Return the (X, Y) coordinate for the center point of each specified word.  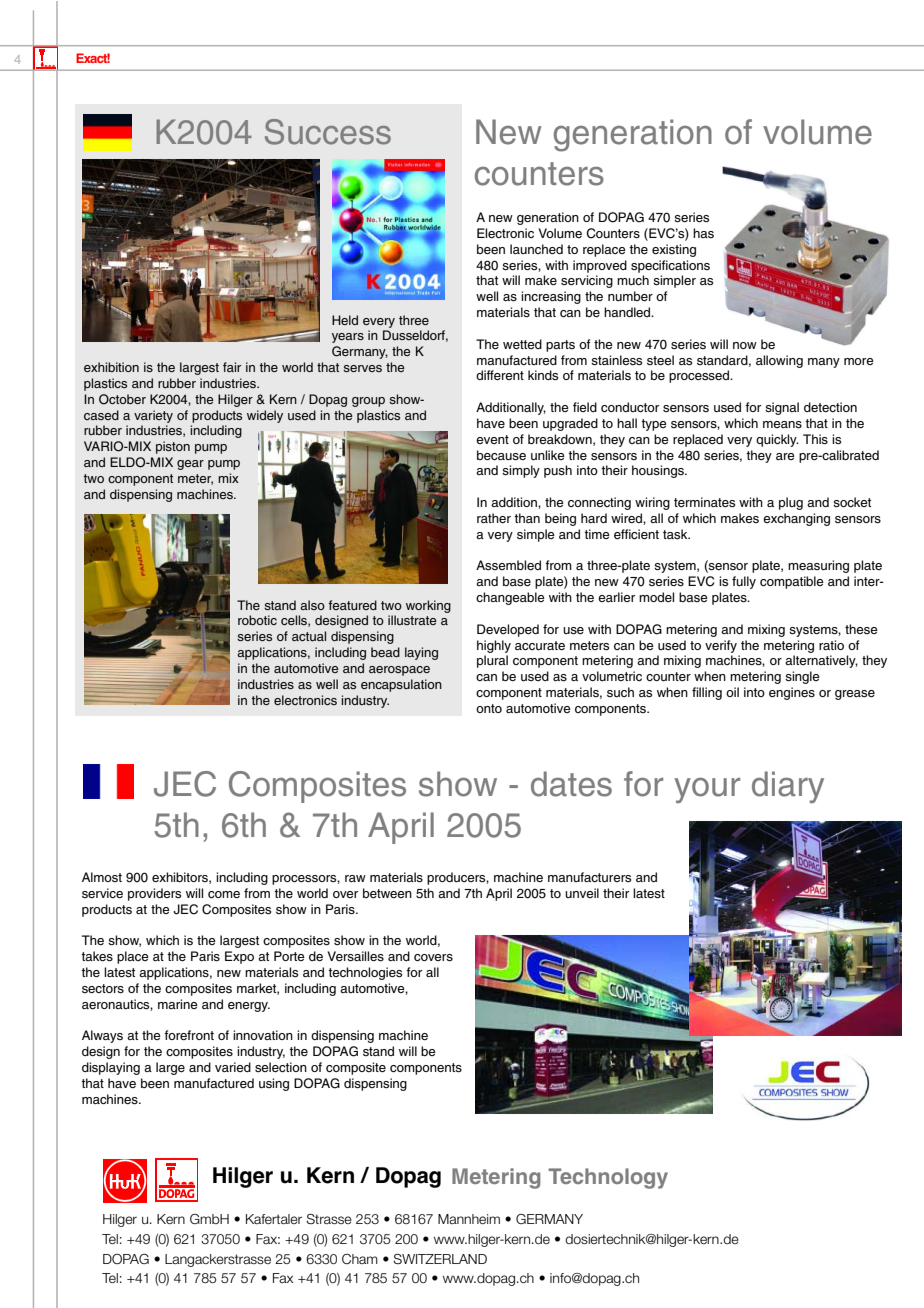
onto (489, 708)
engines (792, 693)
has (703, 233)
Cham (360, 1259)
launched (536, 249)
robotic (257, 620)
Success (328, 132)
